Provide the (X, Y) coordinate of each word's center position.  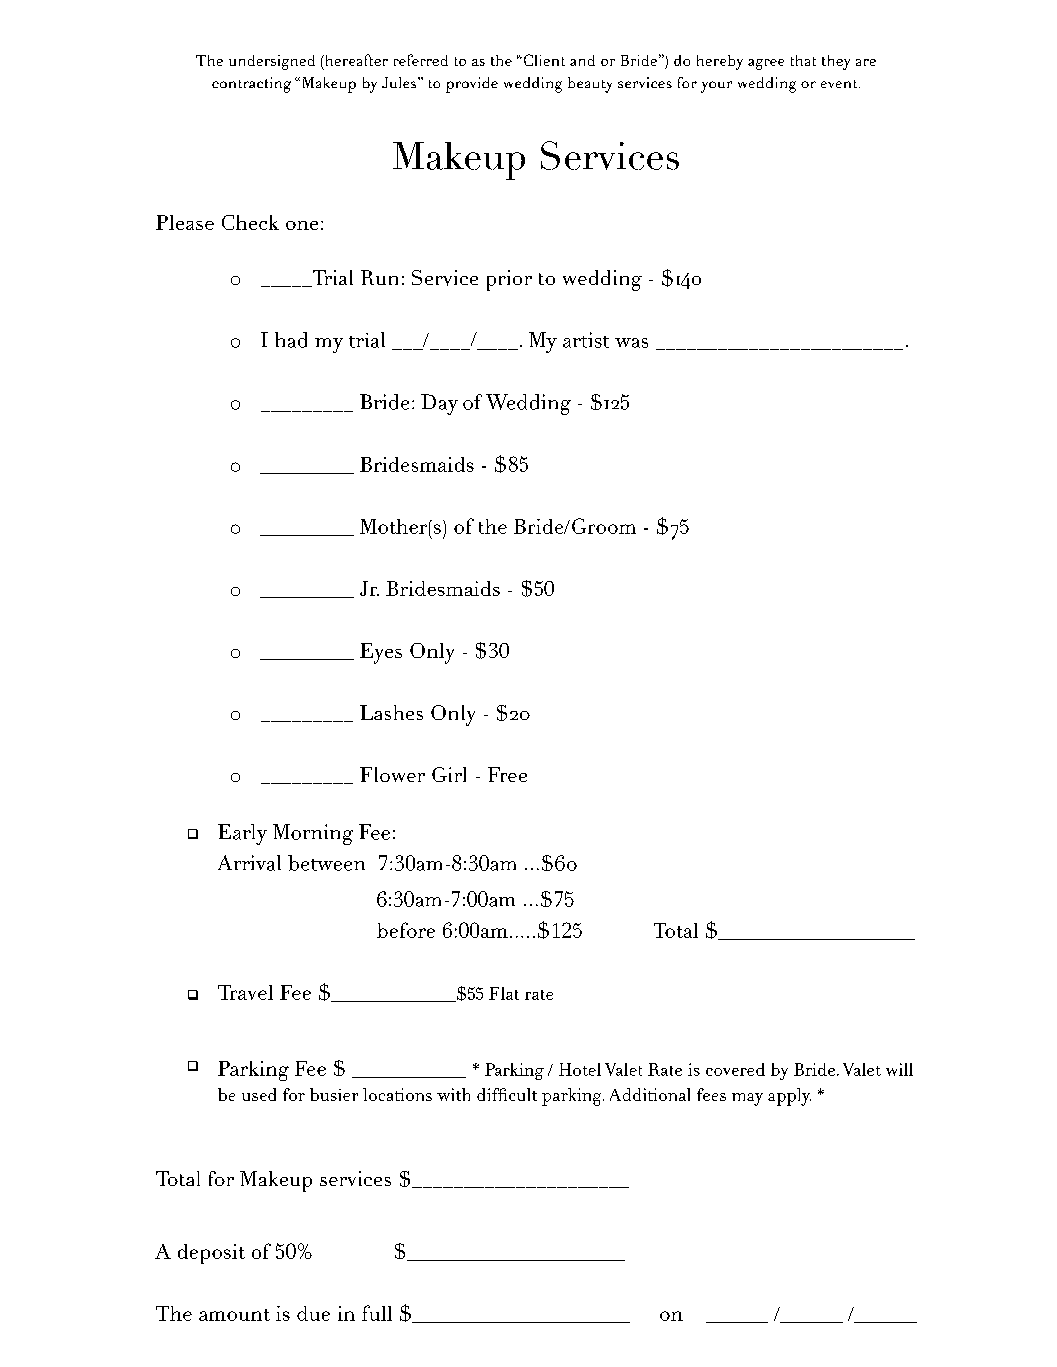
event (840, 84)
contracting (251, 85)
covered (735, 1069)
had (291, 340)
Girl (449, 774)
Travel (245, 992)
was (631, 343)
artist (586, 340)
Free (507, 774)
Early (242, 834)
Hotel (580, 1069)
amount (234, 1315)
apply (789, 1097)
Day (439, 404)
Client (543, 60)
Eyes (381, 653)
